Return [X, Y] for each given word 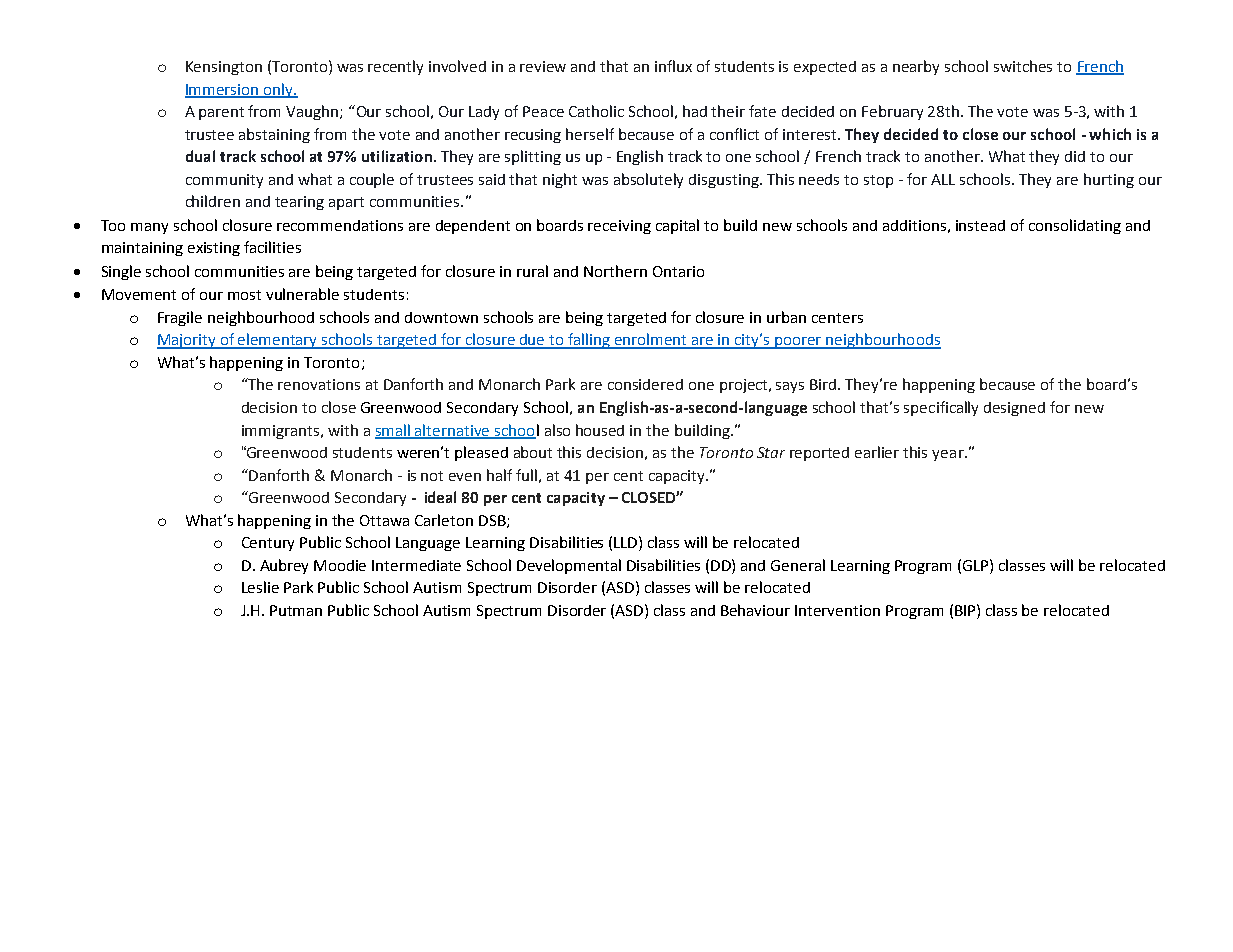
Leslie [260, 587]
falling [589, 341]
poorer [799, 343]
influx [673, 66]
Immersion [223, 90]
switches [1023, 66]
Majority [188, 341]
